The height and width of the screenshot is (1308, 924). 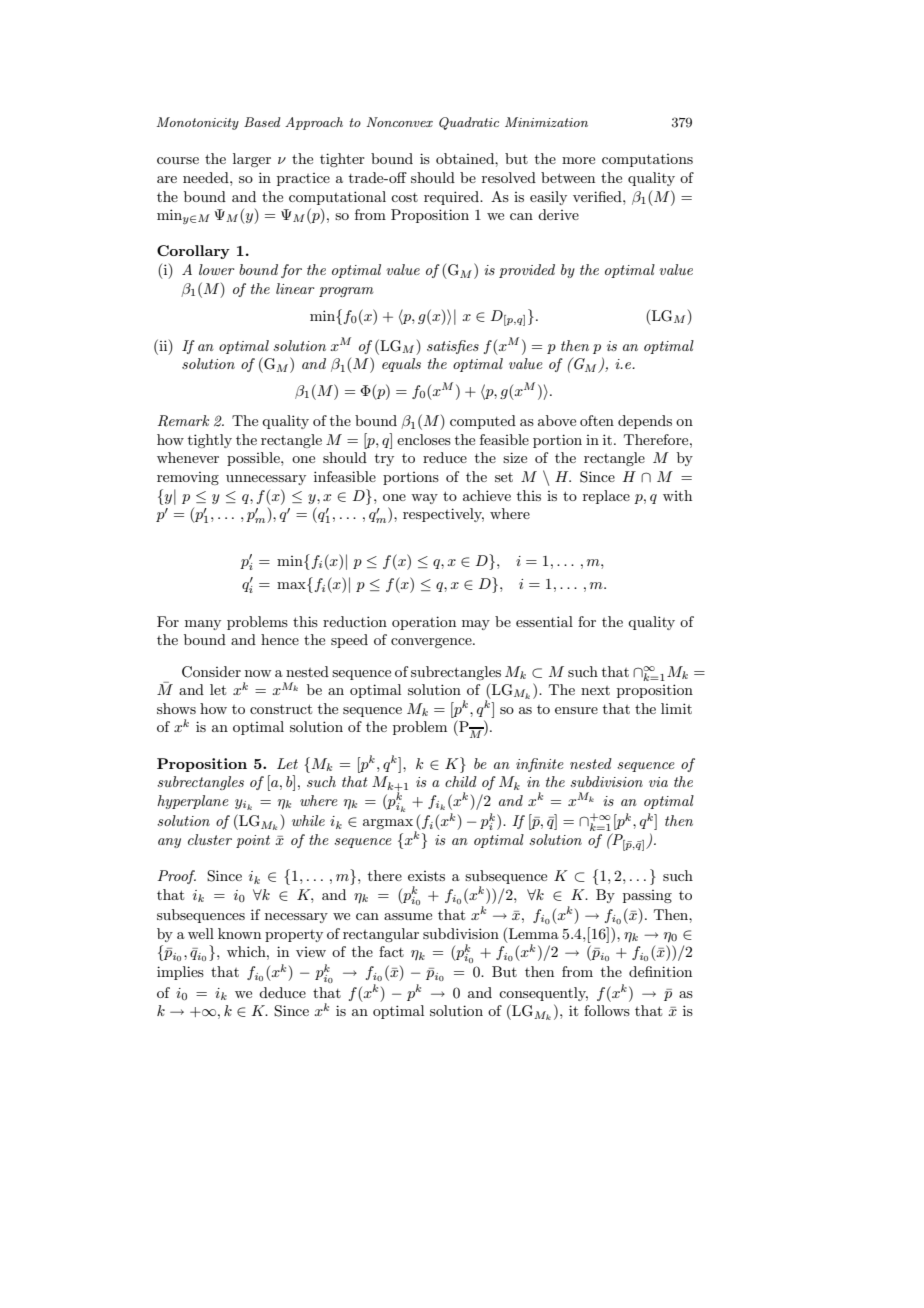 I want to click on computations, so click(x=647, y=160).
